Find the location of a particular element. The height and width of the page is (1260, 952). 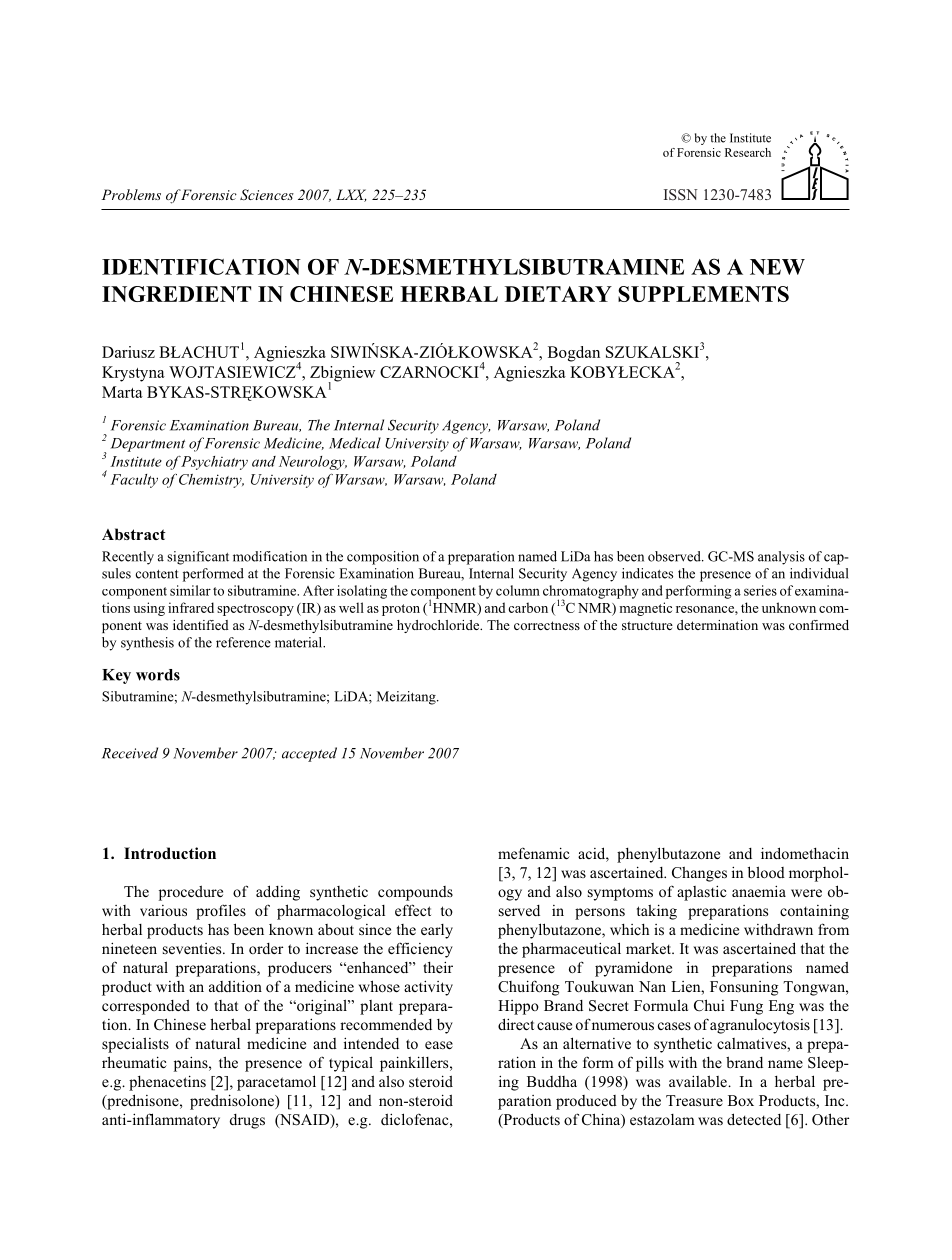

Bogdan is located at coordinates (574, 354).
